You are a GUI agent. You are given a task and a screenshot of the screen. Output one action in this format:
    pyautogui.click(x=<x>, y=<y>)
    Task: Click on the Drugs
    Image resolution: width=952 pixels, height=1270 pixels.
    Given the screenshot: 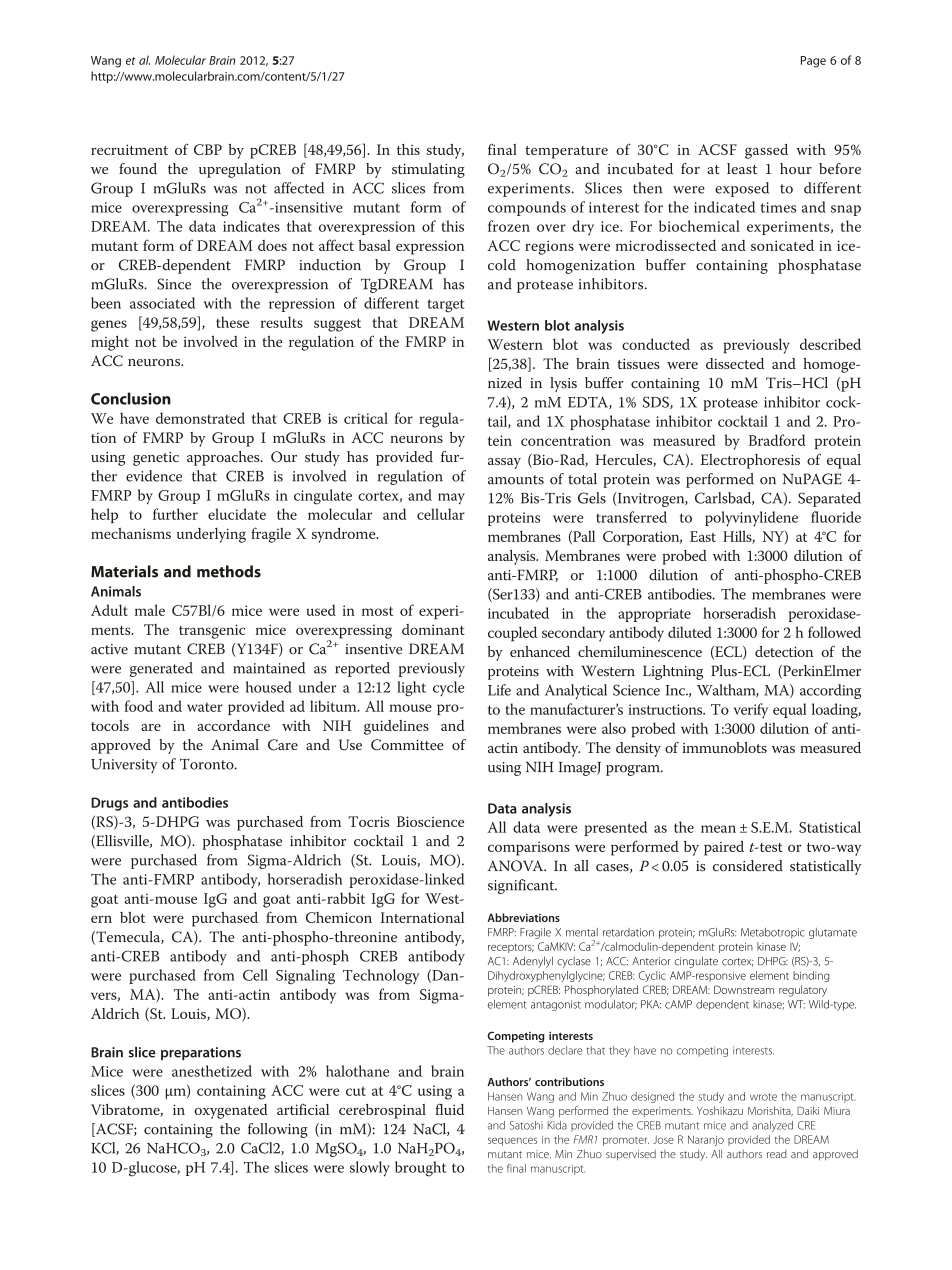 What is the action you would take?
    pyautogui.click(x=109, y=804)
